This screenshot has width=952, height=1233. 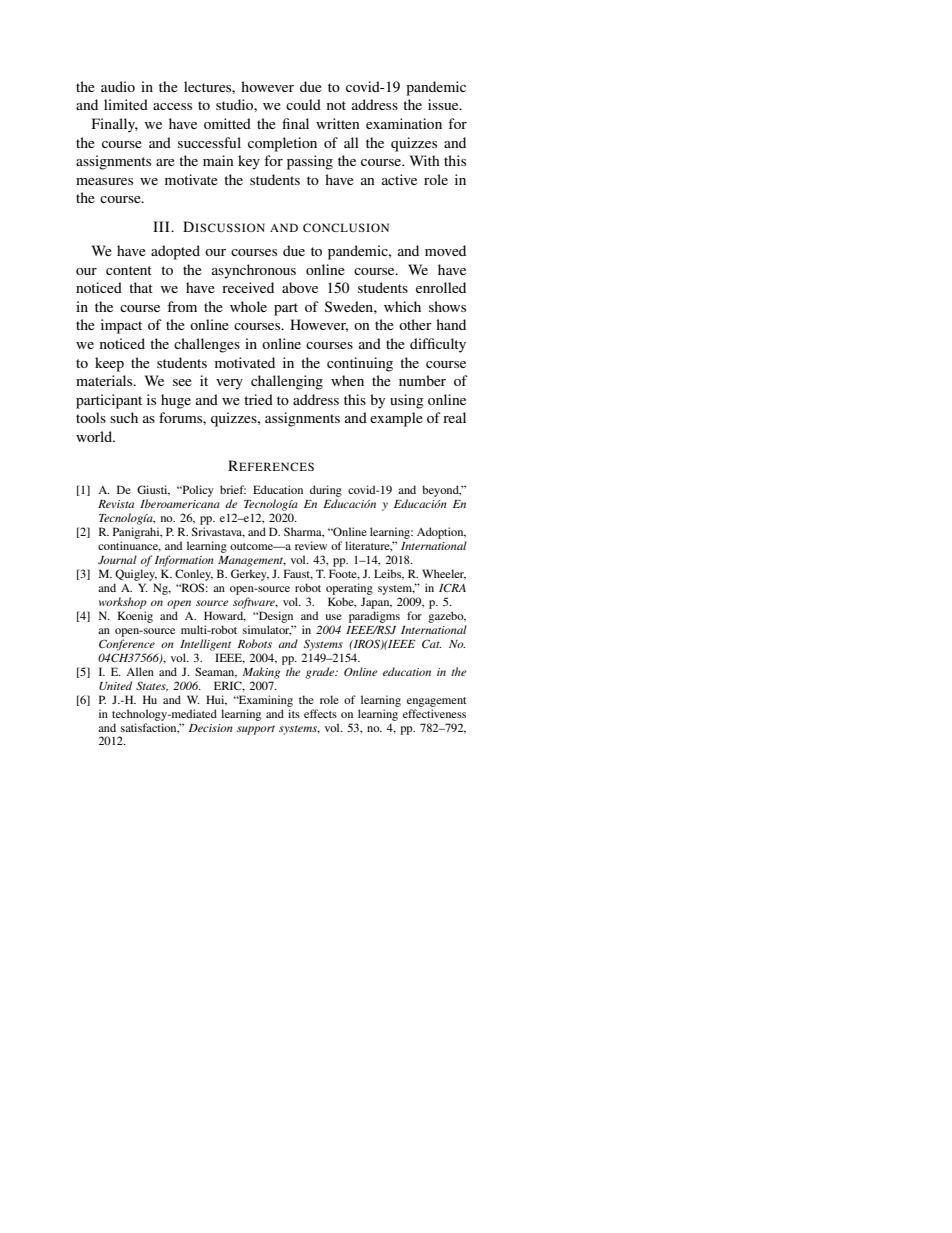 What do you see at coordinates (415, 324) in the screenshot?
I see `other` at bounding box center [415, 324].
